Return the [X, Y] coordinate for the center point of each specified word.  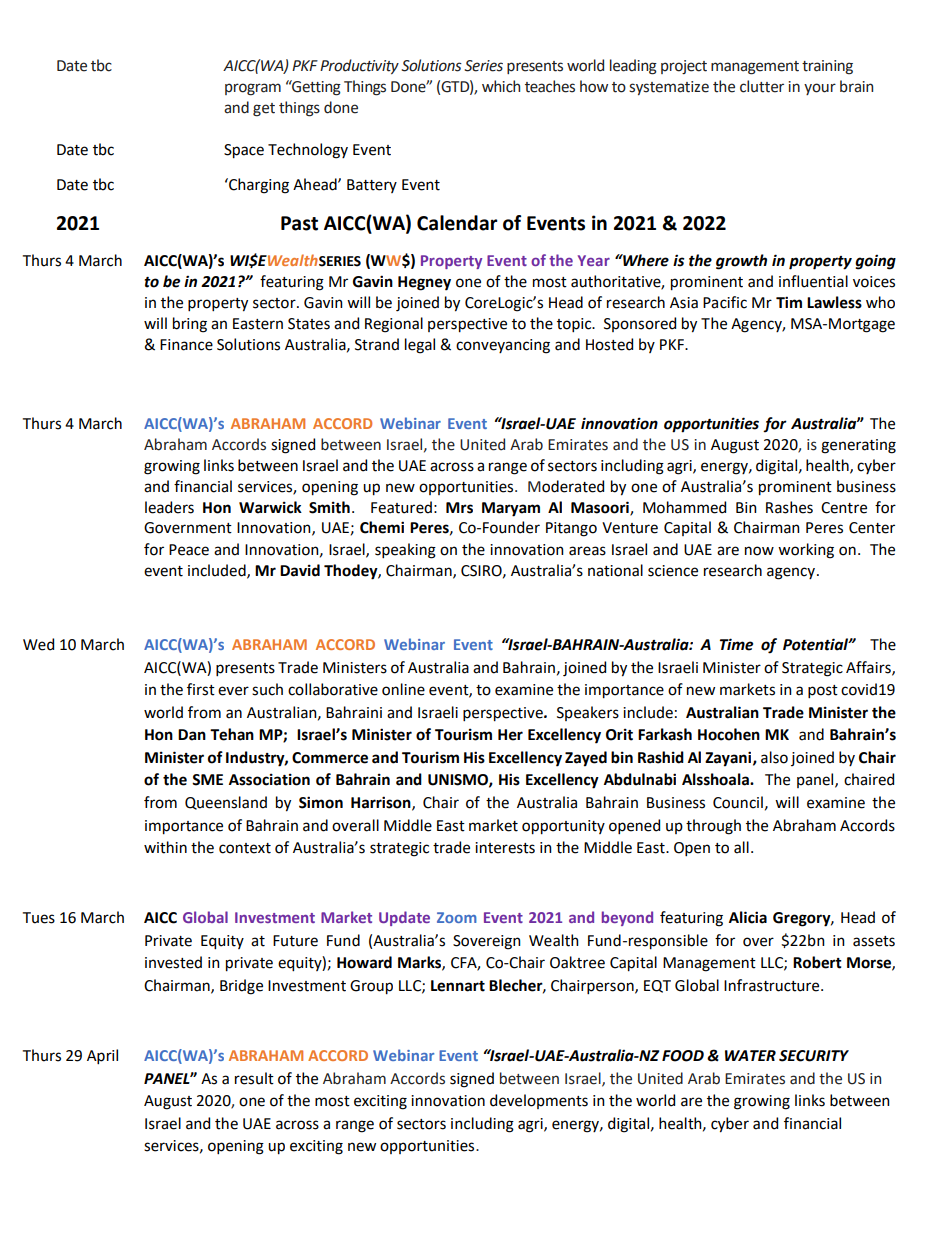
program [253, 89]
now [759, 551]
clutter [762, 86]
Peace [189, 550]
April [102, 1056]
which [501, 86]
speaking [405, 551]
